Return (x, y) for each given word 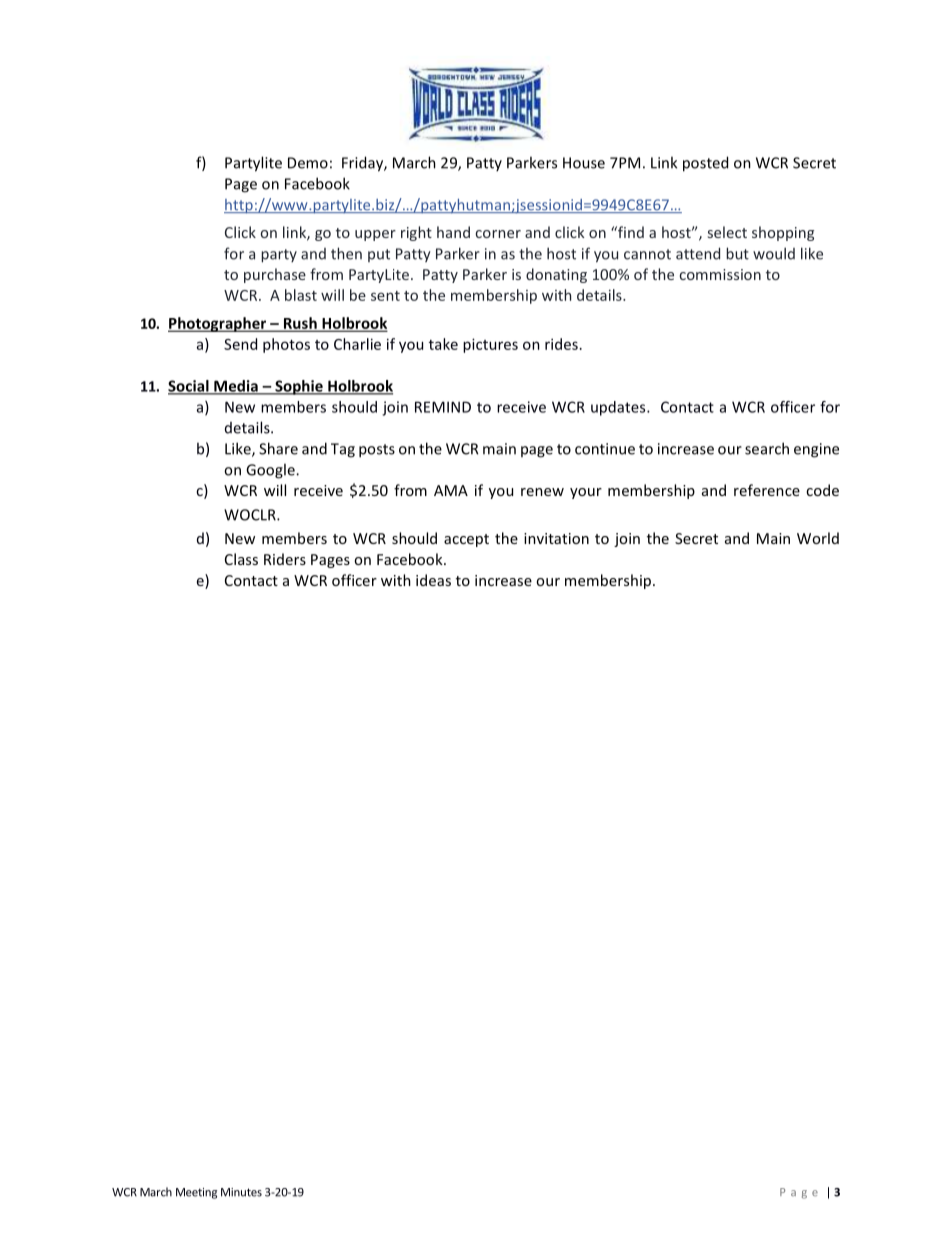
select (727, 232)
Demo (308, 163)
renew (542, 492)
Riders (285, 559)
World (818, 538)
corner (498, 234)
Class (241, 559)
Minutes (241, 1192)
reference (767, 490)
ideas (433, 580)
